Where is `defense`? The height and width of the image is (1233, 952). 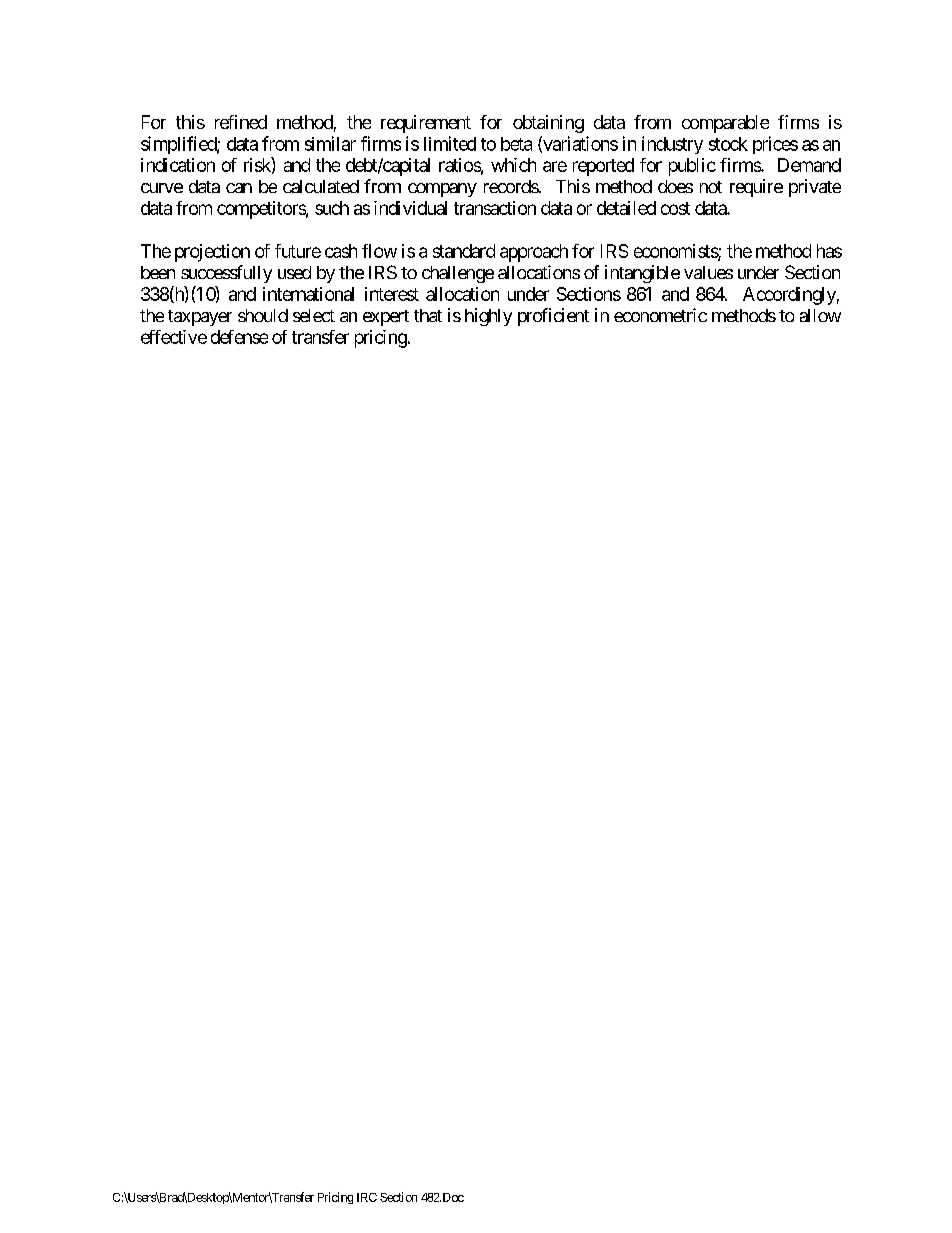 defense is located at coordinates (239, 337).
